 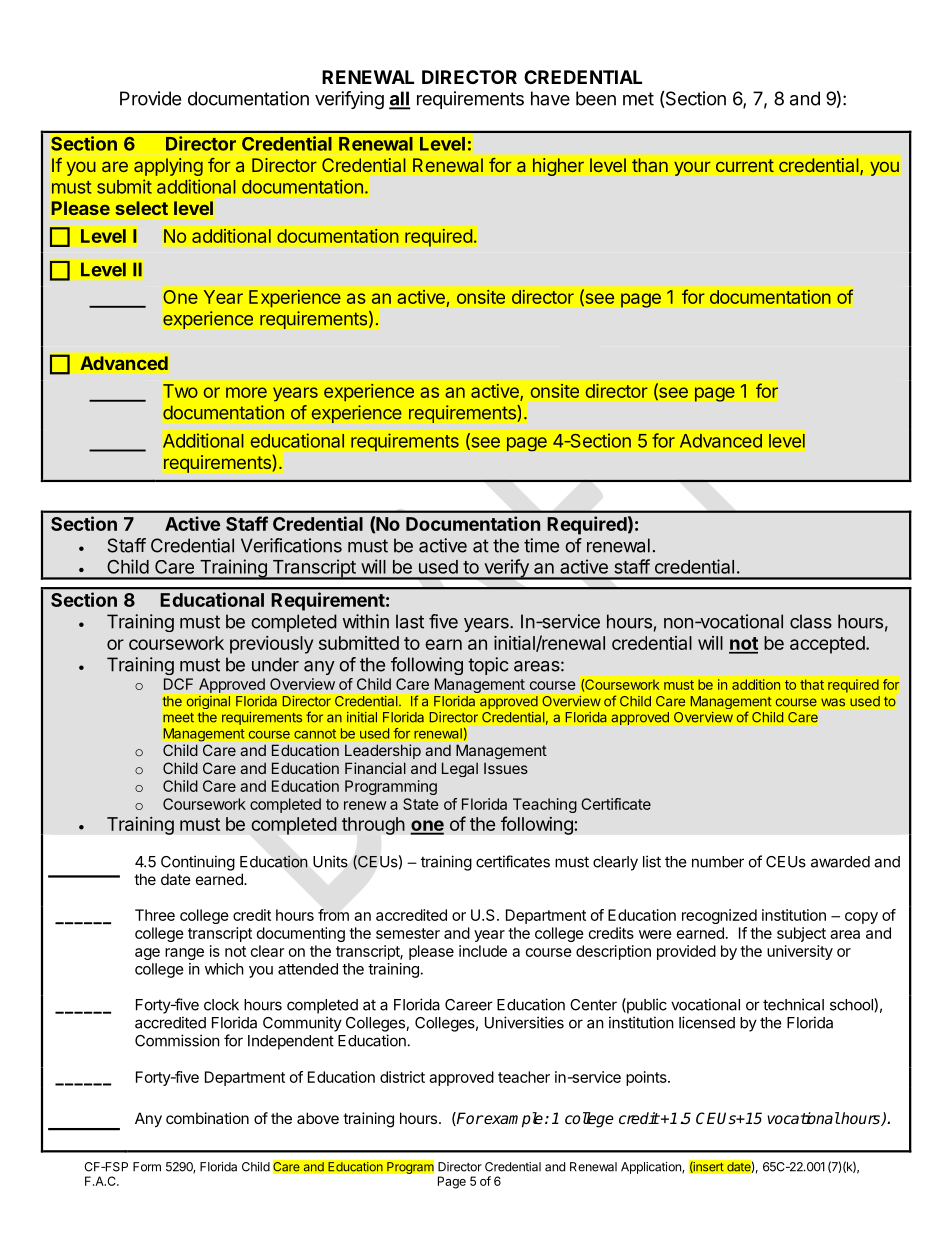 I want to click on Teaching, so click(x=545, y=805).
